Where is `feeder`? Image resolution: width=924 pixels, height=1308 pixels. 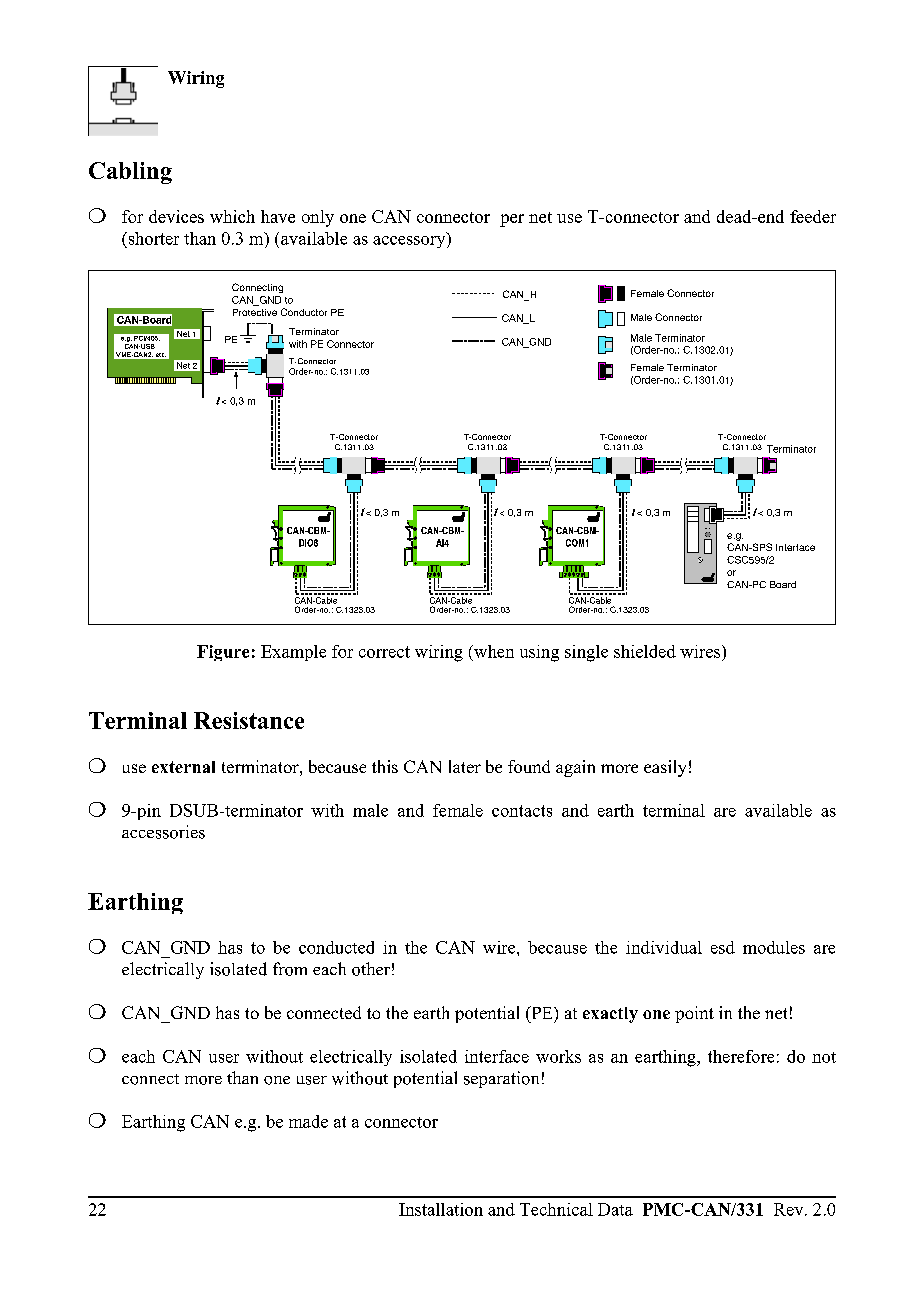 feeder is located at coordinates (813, 216).
